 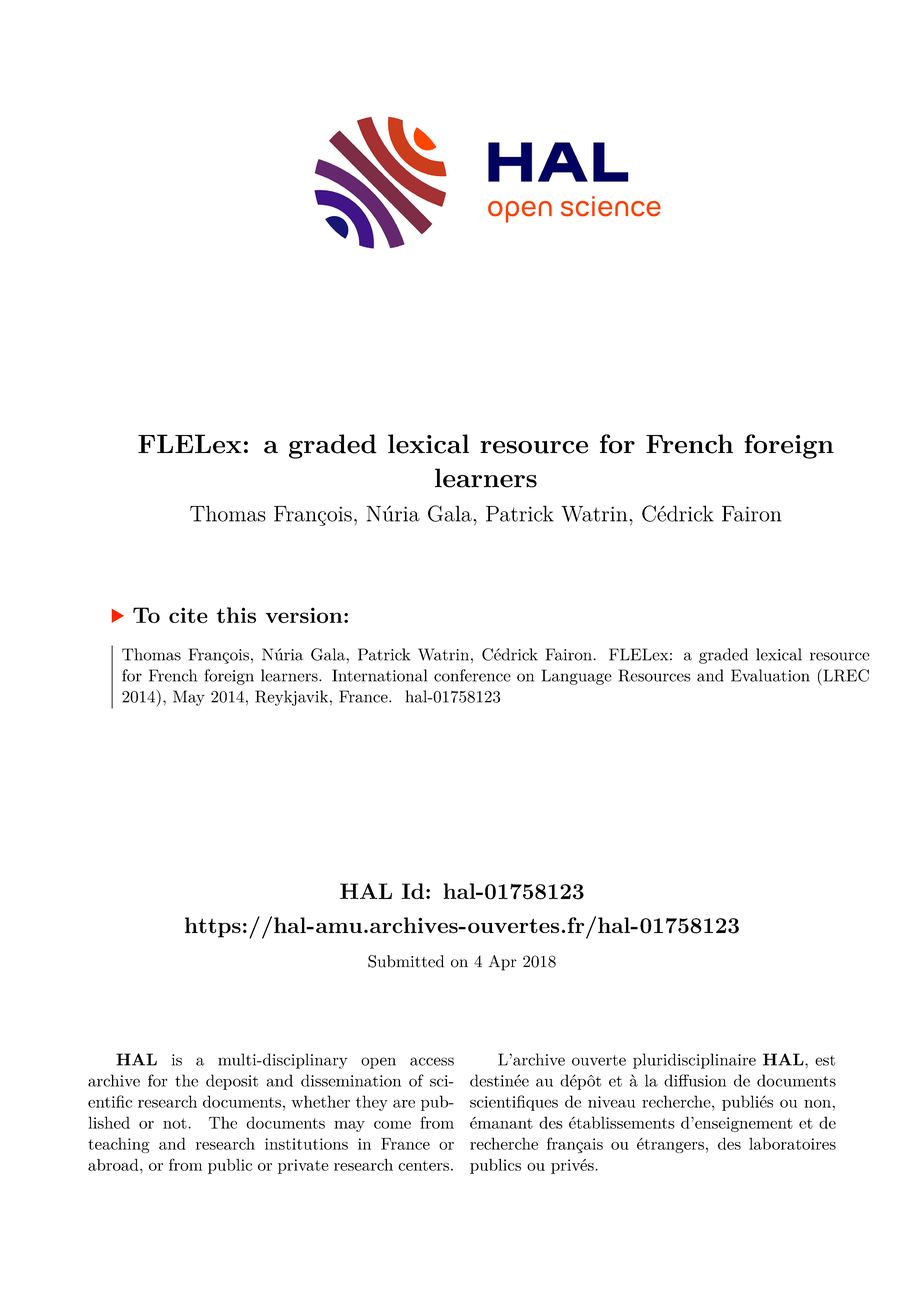 What do you see at coordinates (502, 963) in the document?
I see `Apr` at bounding box center [502, 963].
